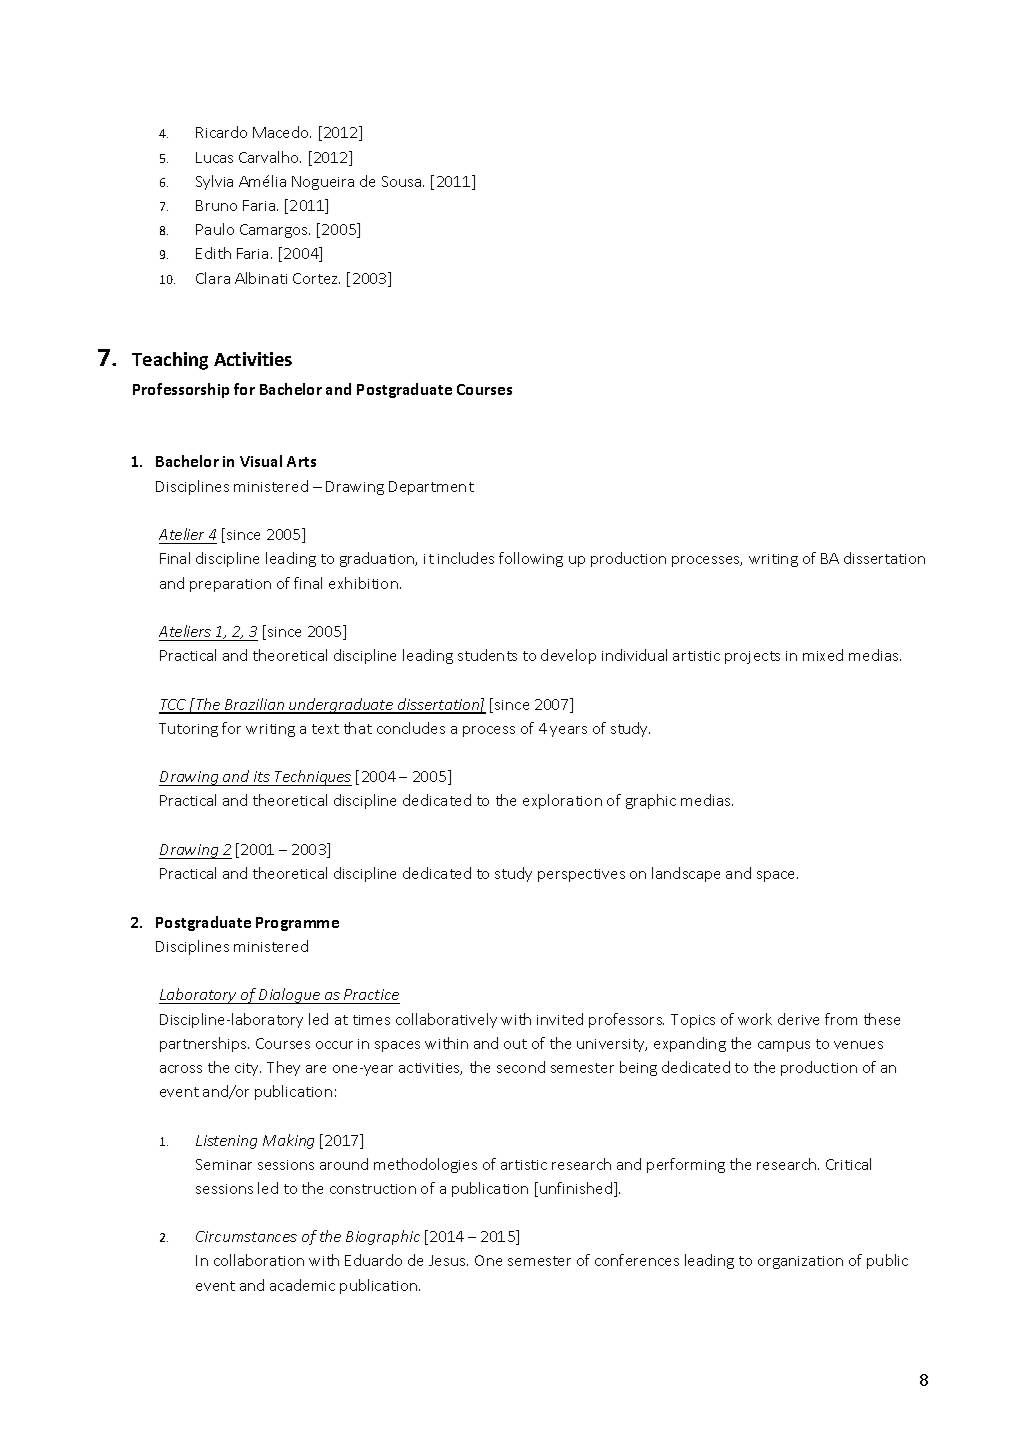 This image has height=1452, width=1027. I want to click on Visual, so click(261, 461).
